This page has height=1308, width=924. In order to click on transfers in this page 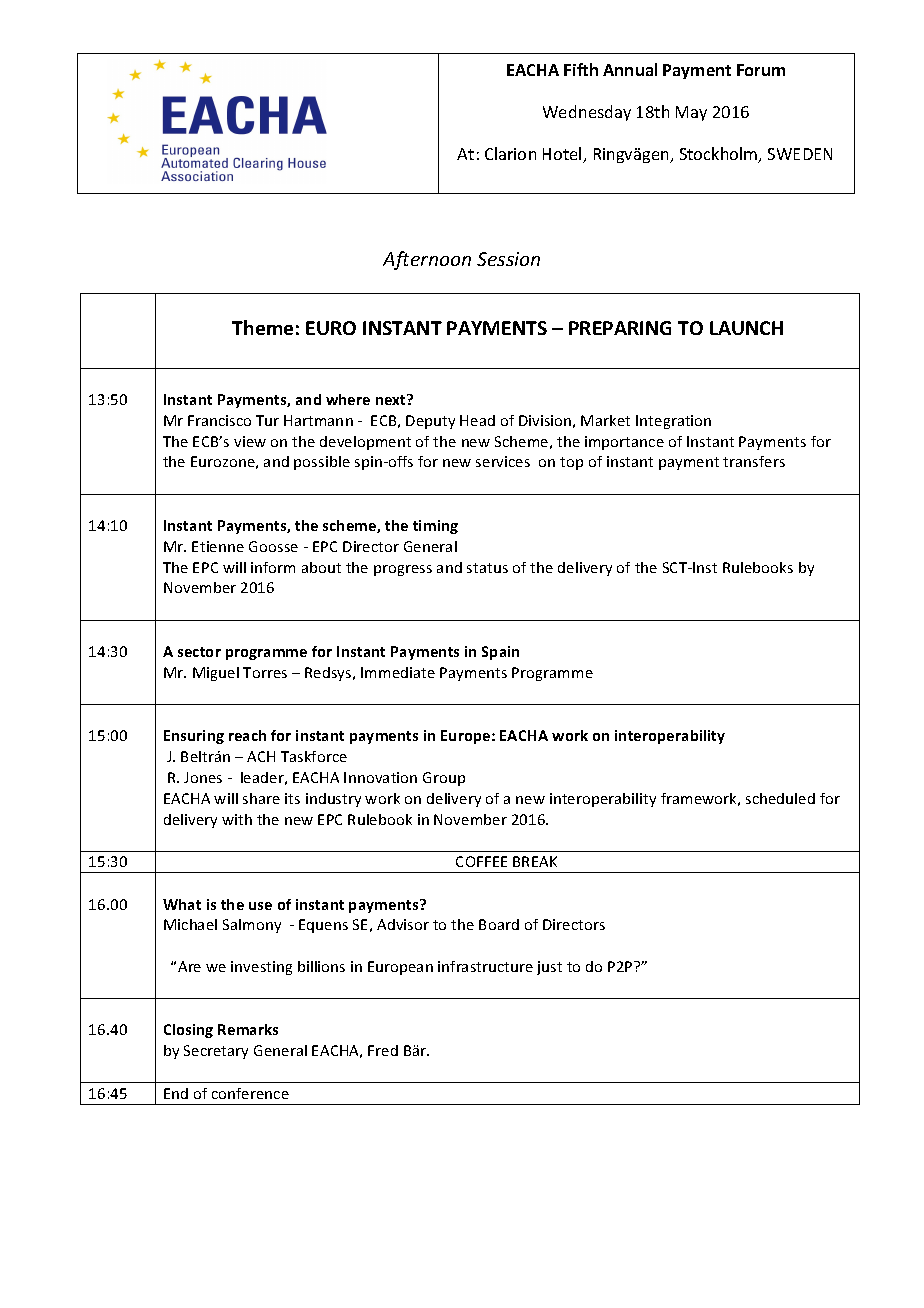, I will do `click(754, 461)`.
